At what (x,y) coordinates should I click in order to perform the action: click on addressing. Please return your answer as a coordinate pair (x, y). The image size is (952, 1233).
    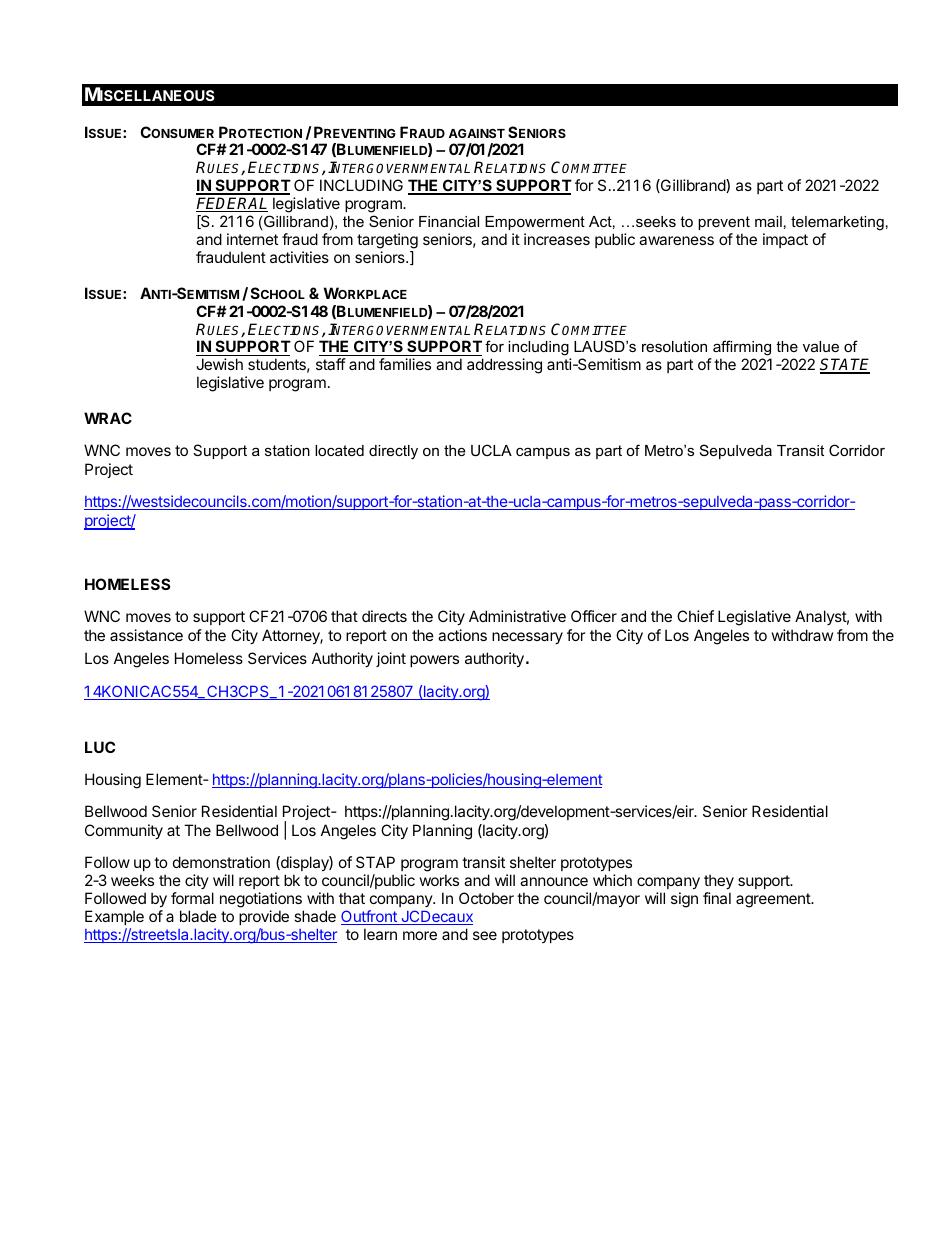
    Looking at the image, I should click on (504, 366).
